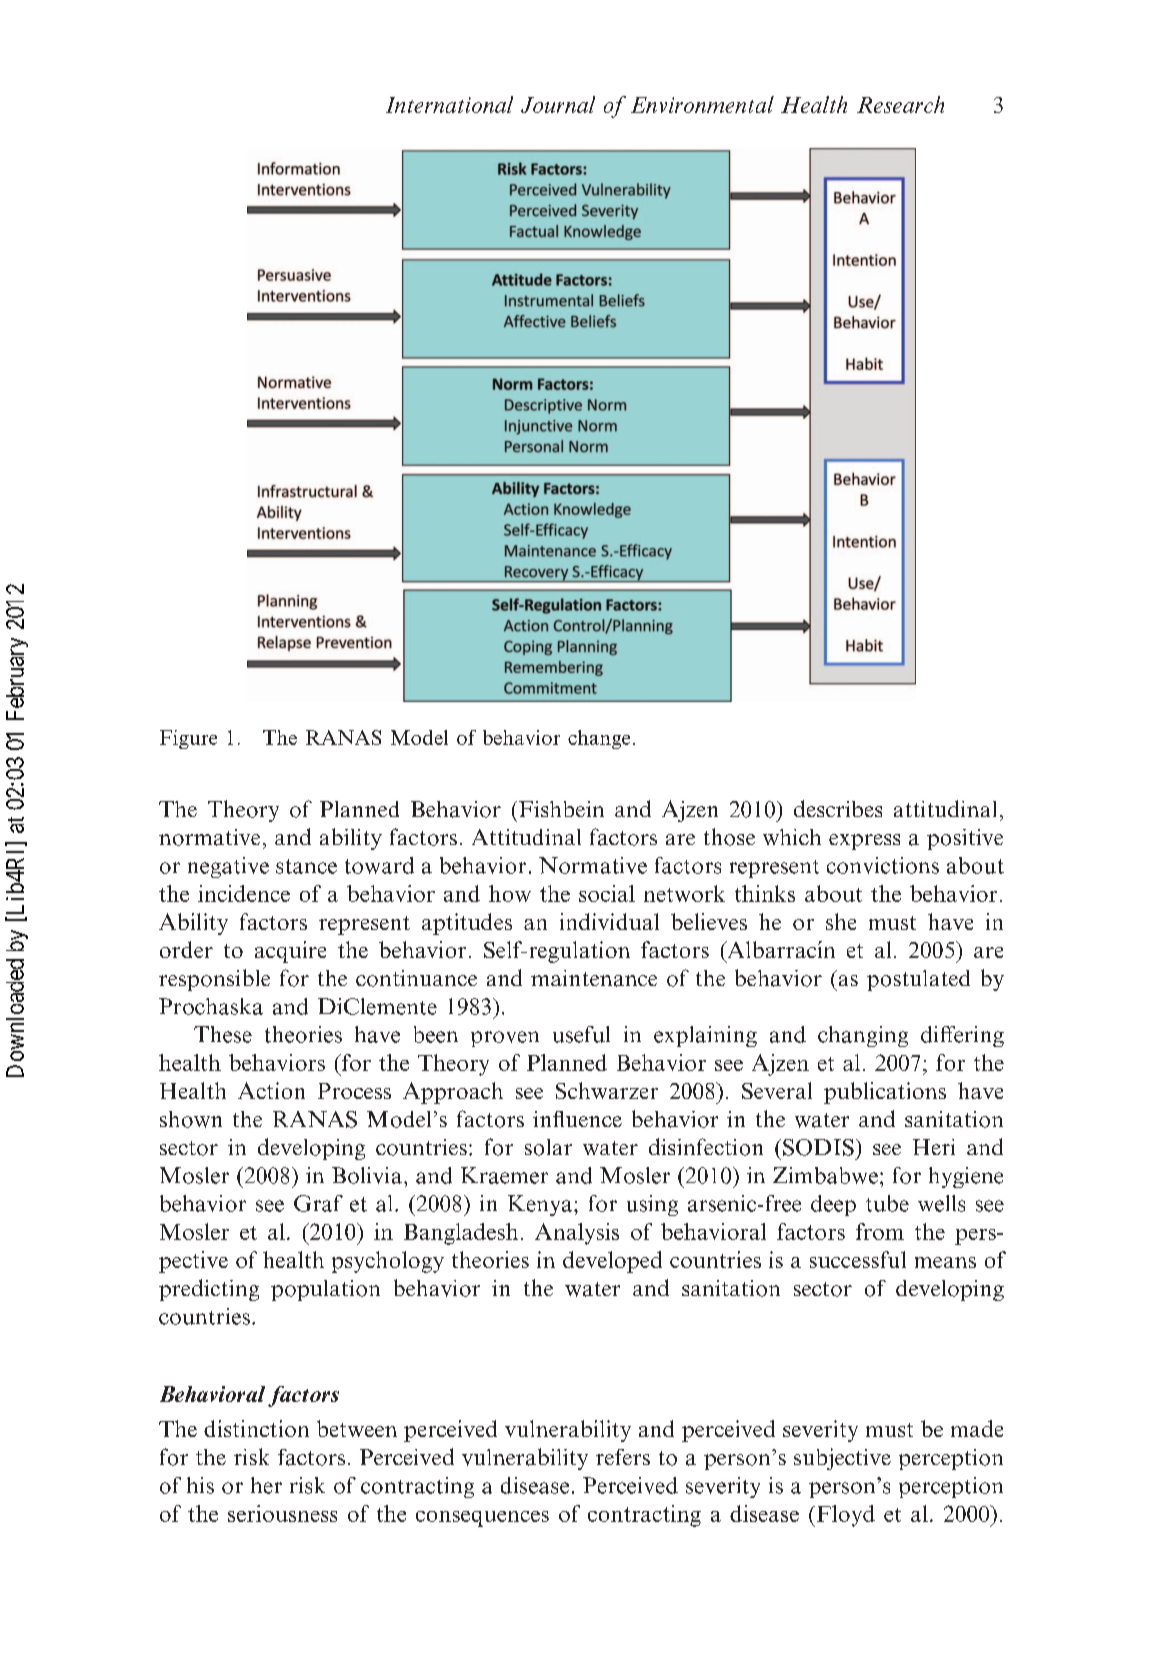 The image size is (1163, 1657). I want to click on refers, so click(623, 1457).
